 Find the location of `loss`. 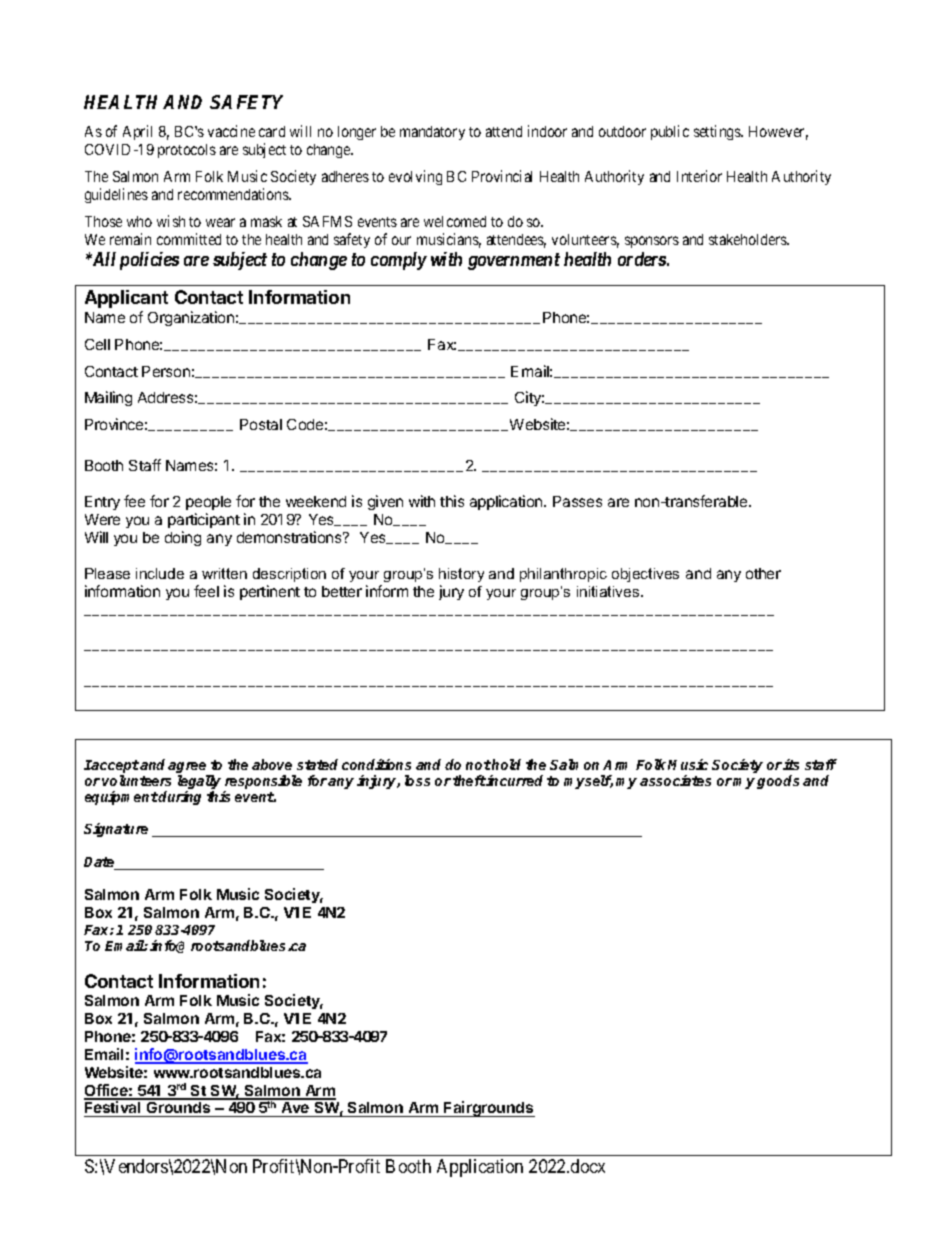

loss is located at coordinates (417, 780).
